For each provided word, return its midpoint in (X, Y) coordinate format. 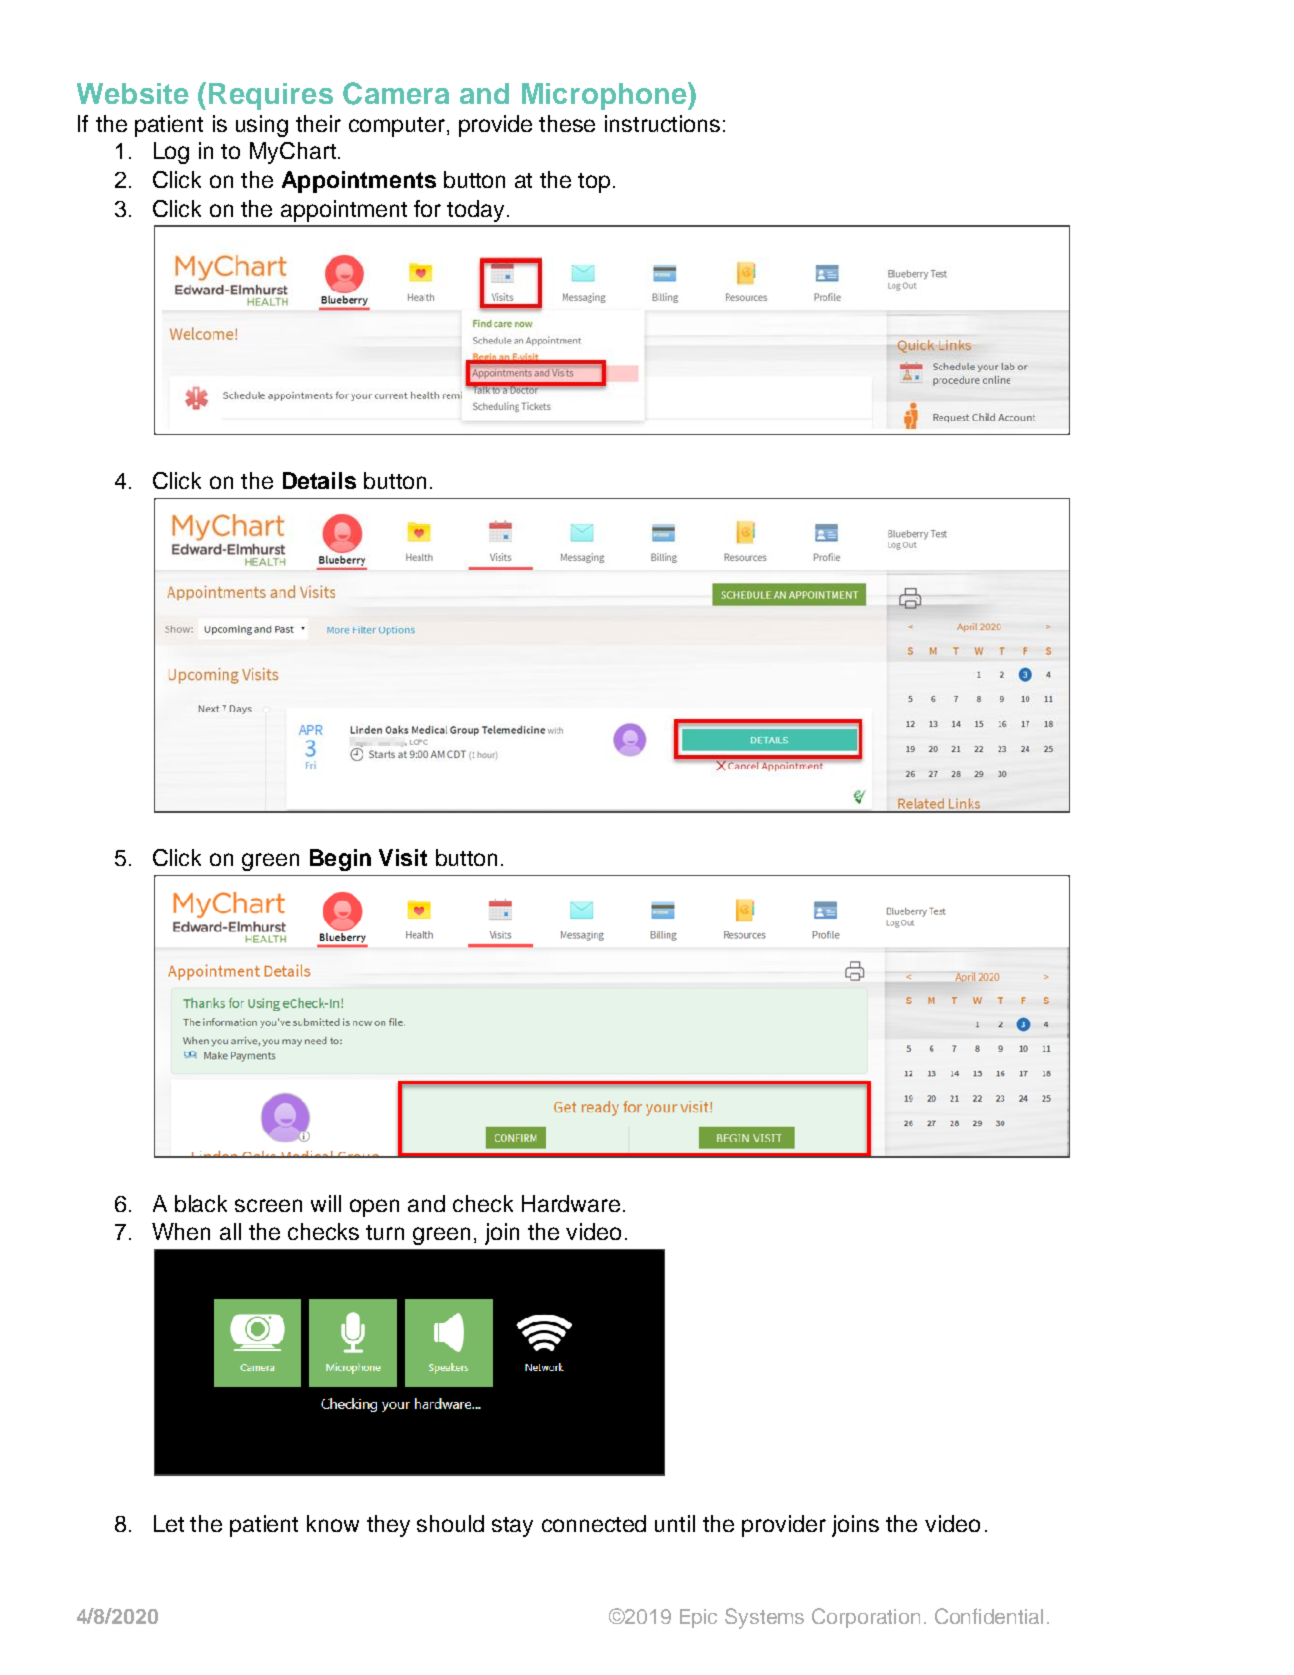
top (594, 183)
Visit (403, 857)
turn (385, 1232)
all (230, 1231)
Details (319, 480)
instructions (662, 123)
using (262, 126)
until (675, 1523)
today (475, 211)
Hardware (571, 1203)
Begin (340, 860)
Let (169, 1523)
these (567, 123)
